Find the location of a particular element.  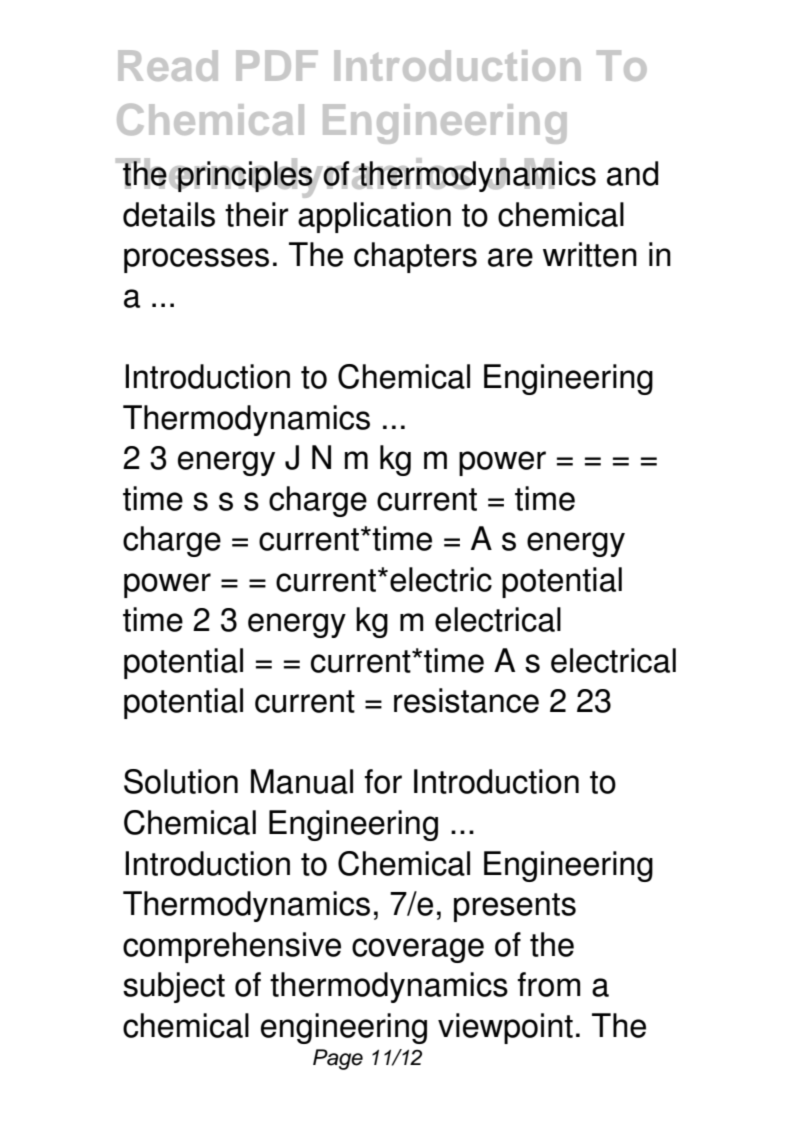

chapters is located at coordinates (415, 257).
